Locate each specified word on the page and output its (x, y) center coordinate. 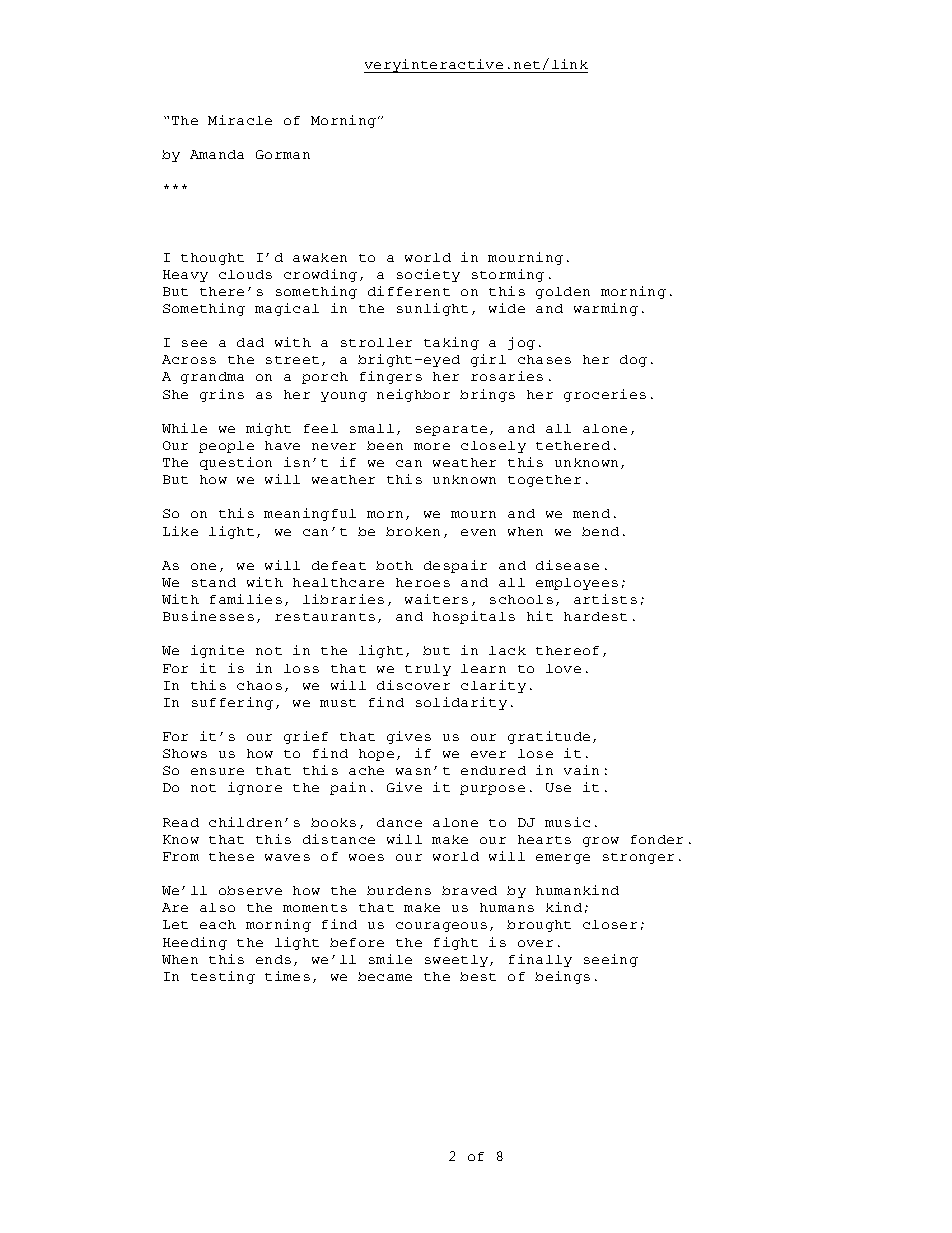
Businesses (208, 616)
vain (581, 770)
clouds (245, 274)
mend (591, 513)
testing (223, 977)
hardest (595, 616)
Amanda (217, 154)
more (432, 446)
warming (606, 309)
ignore (255, 788)
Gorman (283, 154)
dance (399, 822)
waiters (436, 599)
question (236, 463)
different (409, 291)
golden (563, 293)
